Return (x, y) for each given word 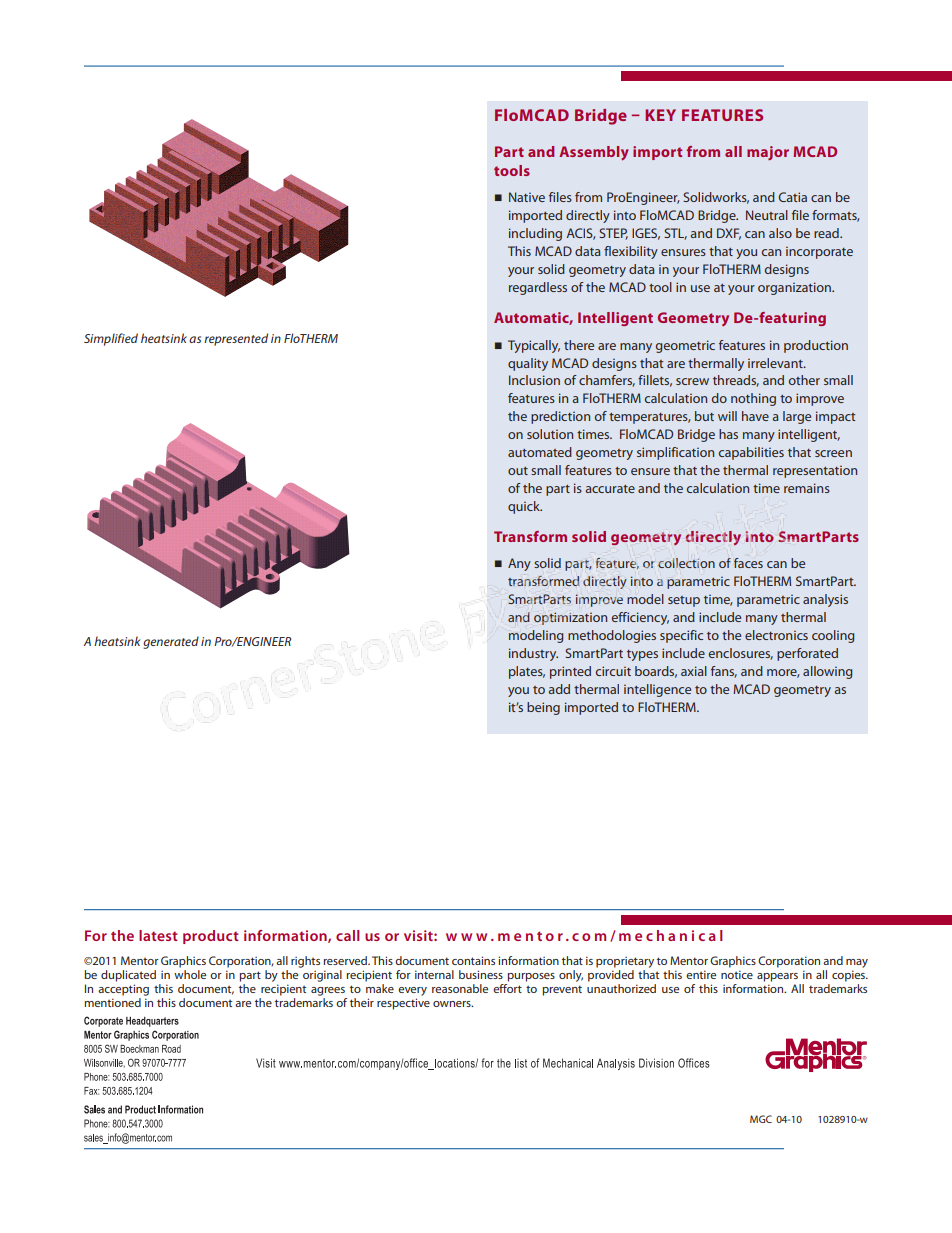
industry (533, 654)
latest (158, 935)
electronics (776, 635)
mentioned (112, 1001)
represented (236, 339)
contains (473, 960)
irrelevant (776, 363)
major (768, 153)
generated (171, 642)
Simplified (111, 339)
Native (527, 197)
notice (737, 974)
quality (528, 364)
